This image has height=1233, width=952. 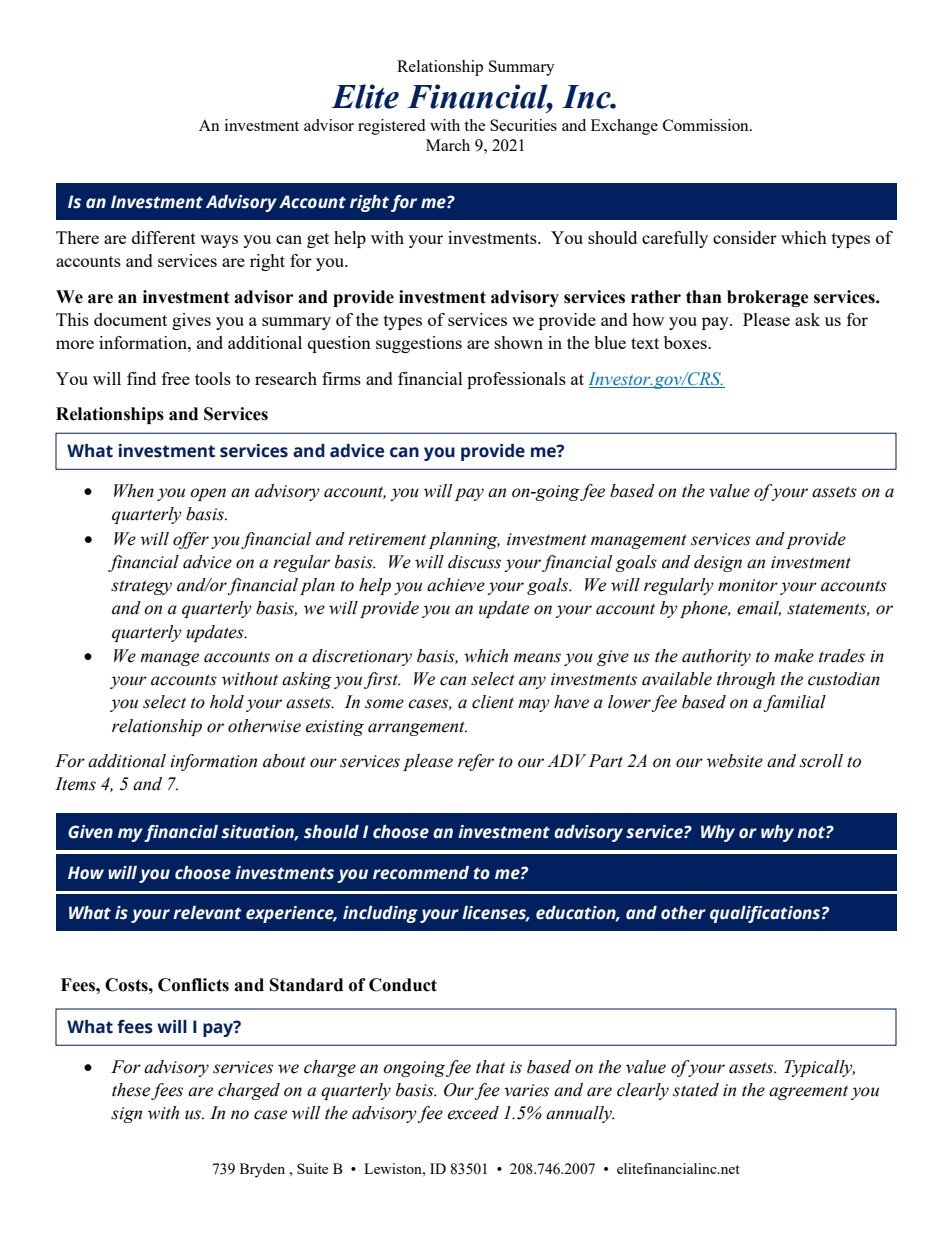 What do you see at coordinates (707, 125) in the image?
I see `Commission` at bounding box center [707, 125].
